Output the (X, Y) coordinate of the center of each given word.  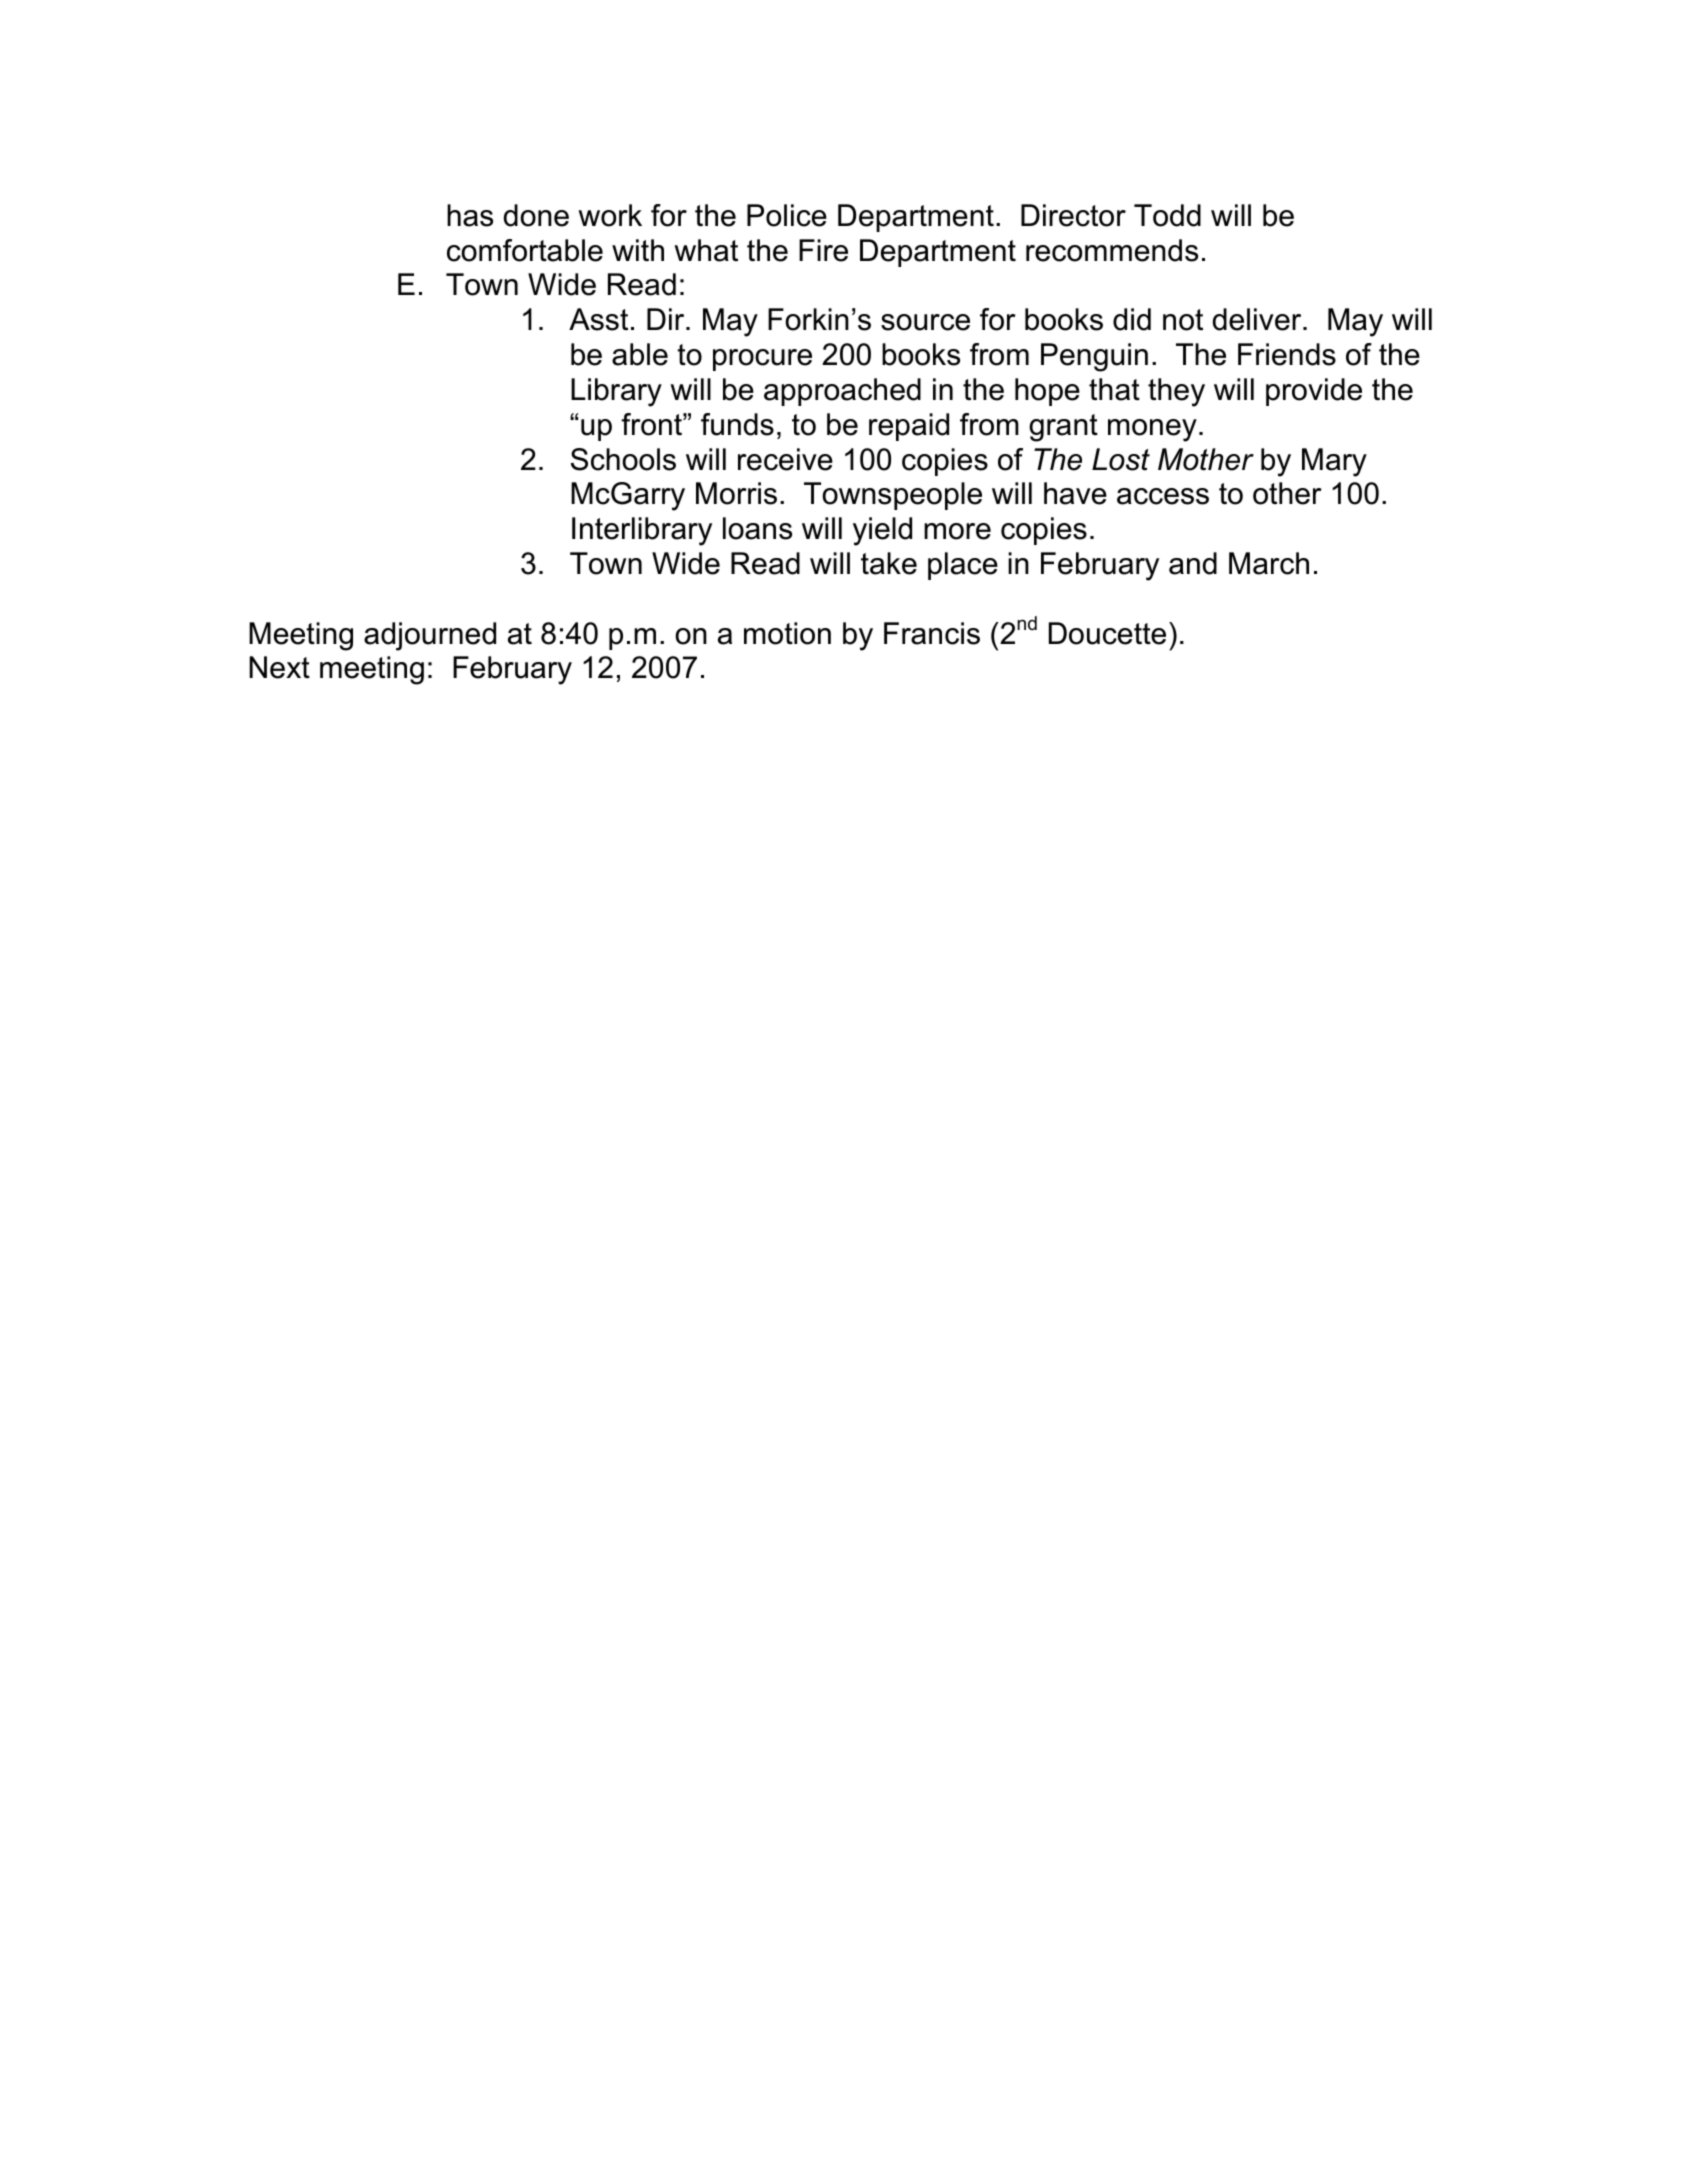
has (470, 215)
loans (757, 528)
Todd (1167, 215)
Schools (623, 459)
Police (787, 215)
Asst (598, 319)
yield (882, 531)
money (1152, 430)
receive (785, 459)
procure (762, 360)
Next (279, 667)
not (1183, 320)
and (1193, 563)
